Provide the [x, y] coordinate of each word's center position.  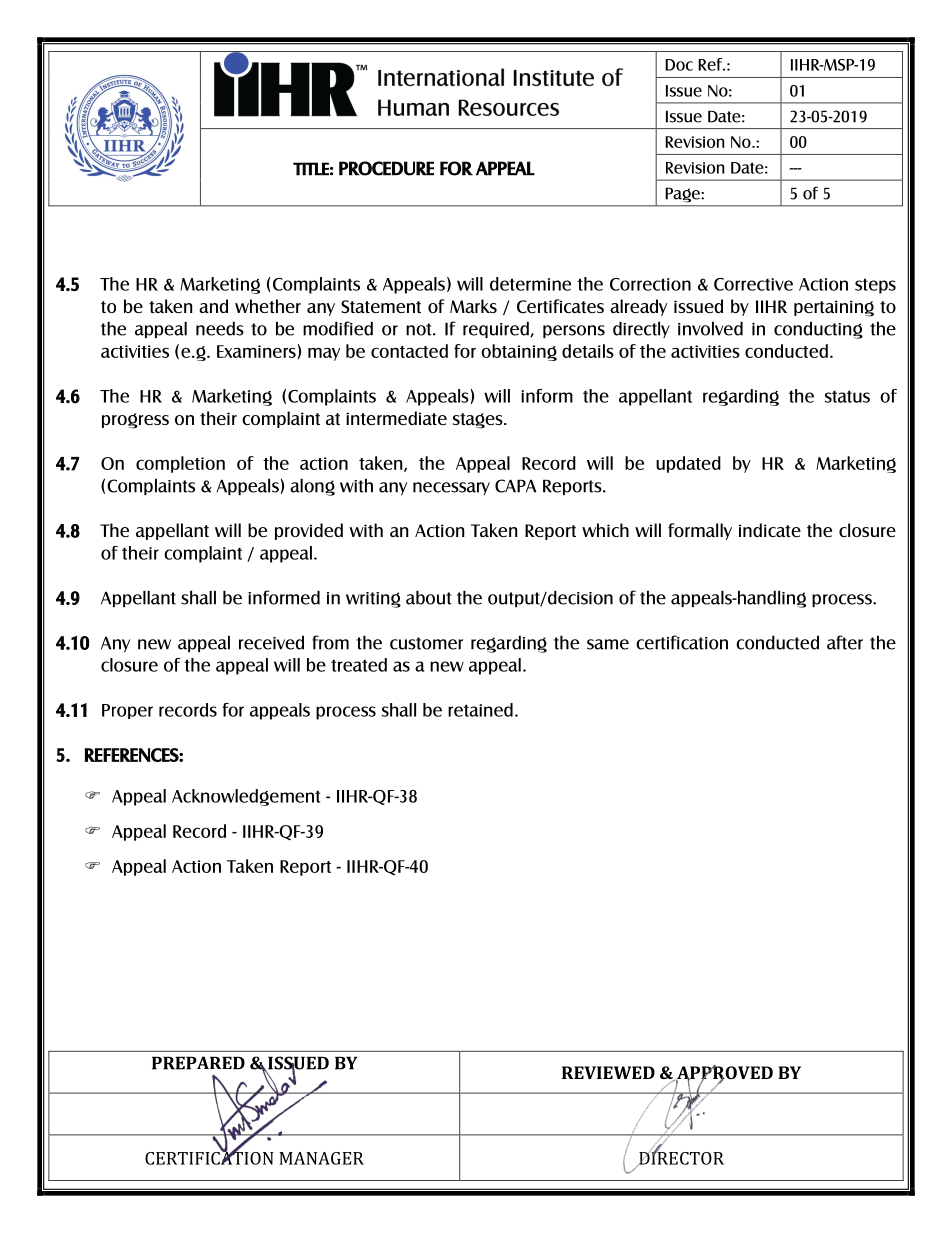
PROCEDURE [386, 168]
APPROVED [724, 1073]
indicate [770, 530]
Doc [679, 65]
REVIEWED [608, 1072]
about [429, 598]
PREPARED [198, 1063]
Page [684, 195]
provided [309, 531]
